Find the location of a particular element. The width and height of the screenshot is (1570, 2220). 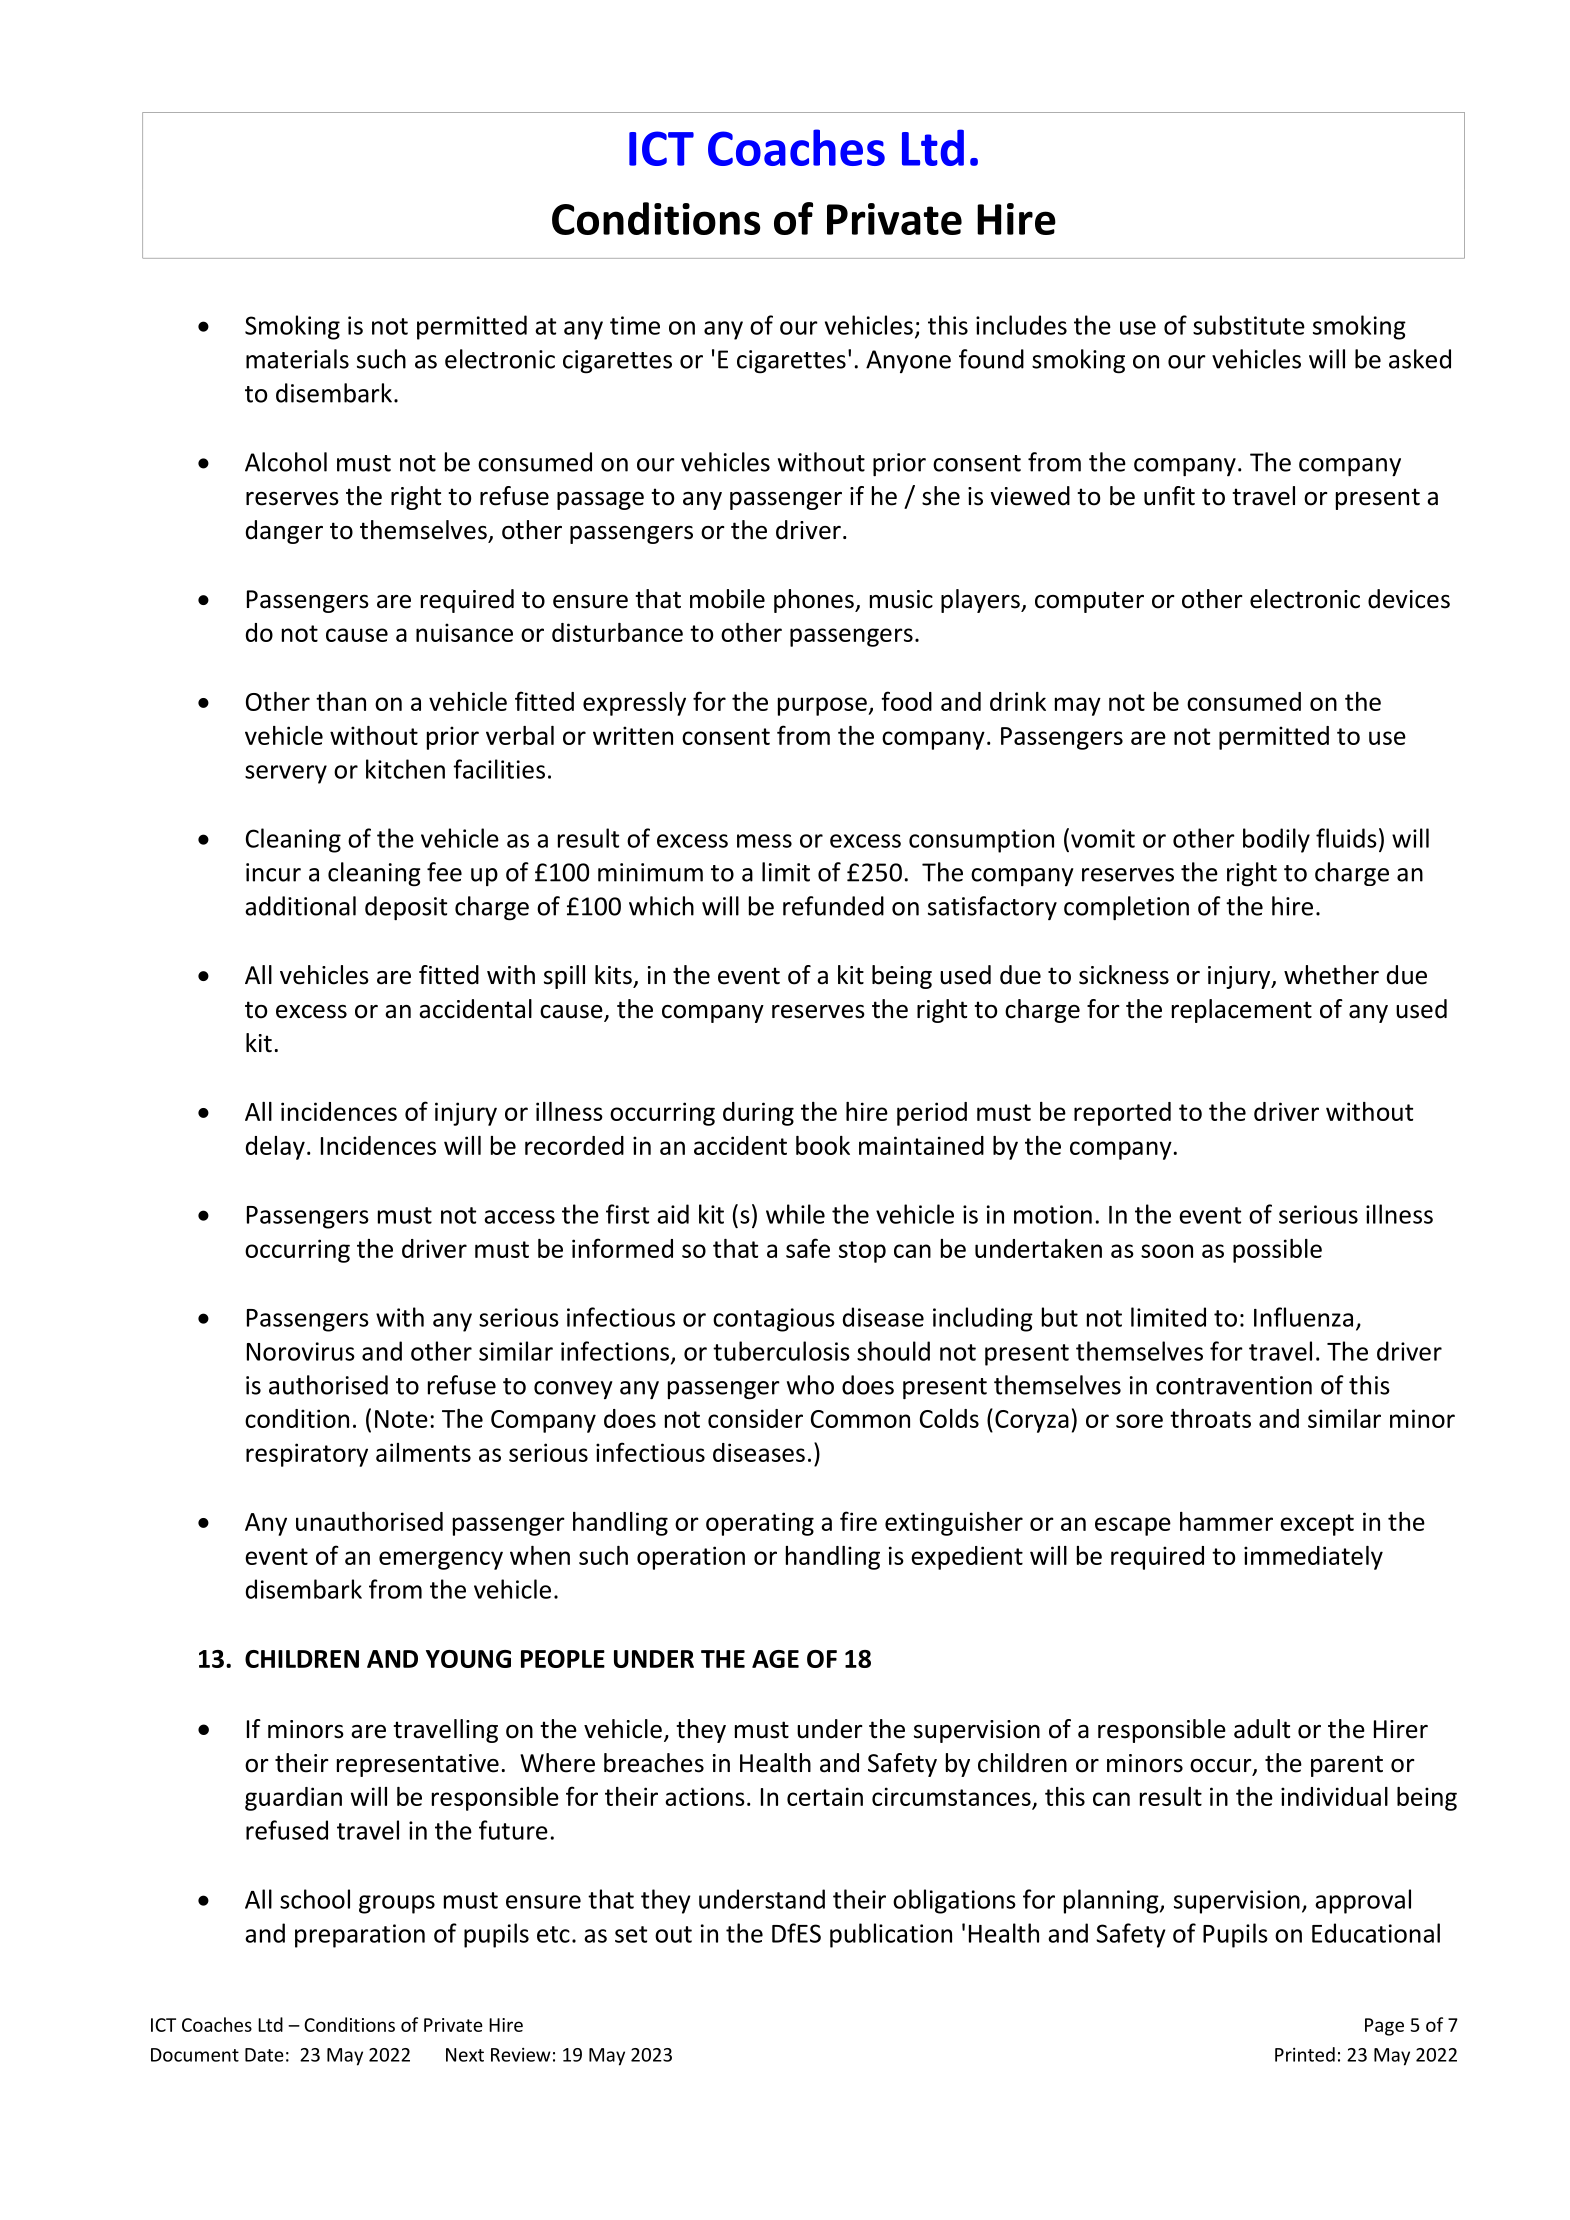

preparation is located at coordinates (360, 1936).
